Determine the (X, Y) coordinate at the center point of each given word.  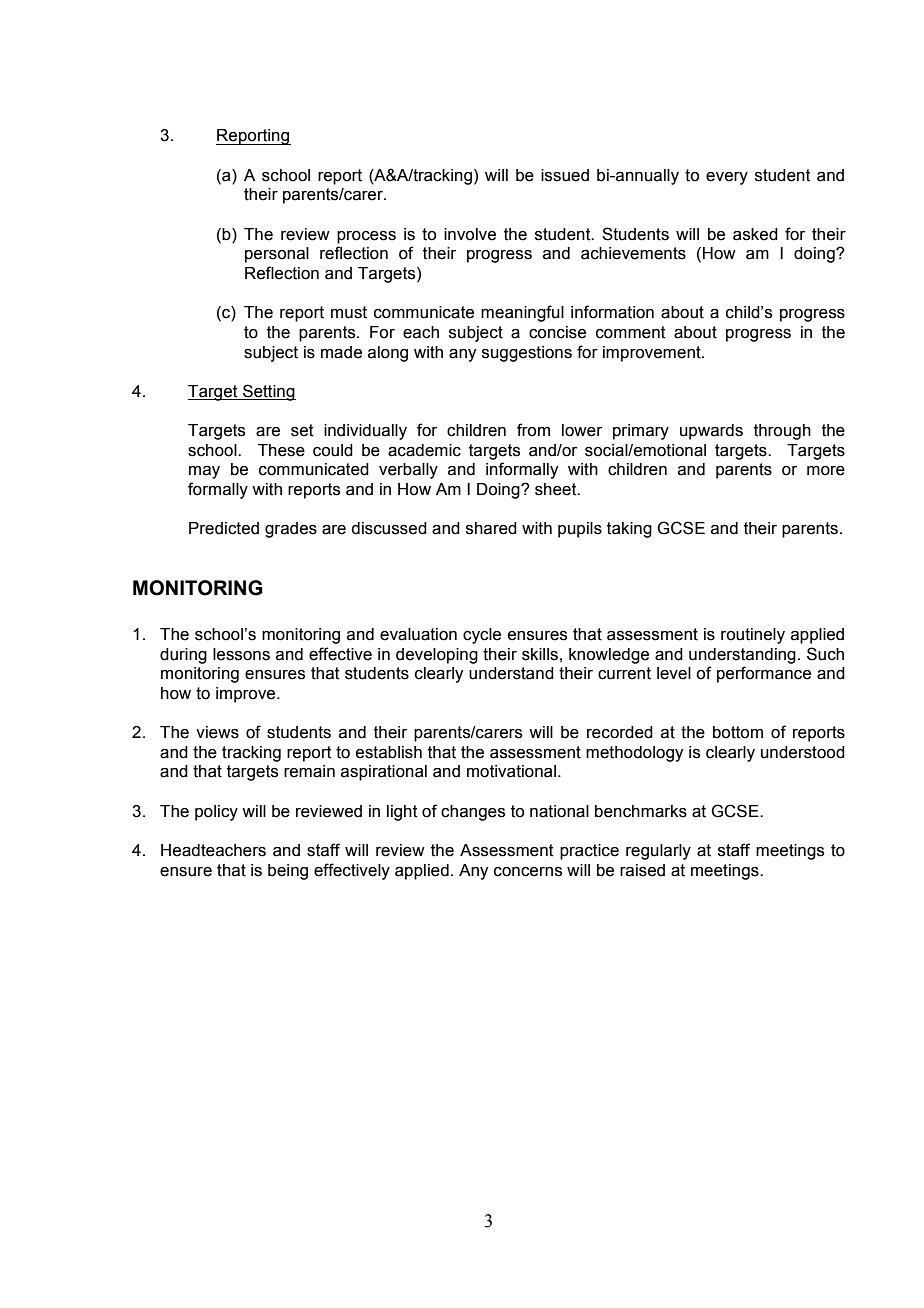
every (727, 178)
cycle (482, 636)
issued (565, 175)
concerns (528, 872)
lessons (241, 654)
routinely (753, 636)
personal (277, 255)
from (533, 430)
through (782, 432)
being (288, 872)
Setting (268, 392)
